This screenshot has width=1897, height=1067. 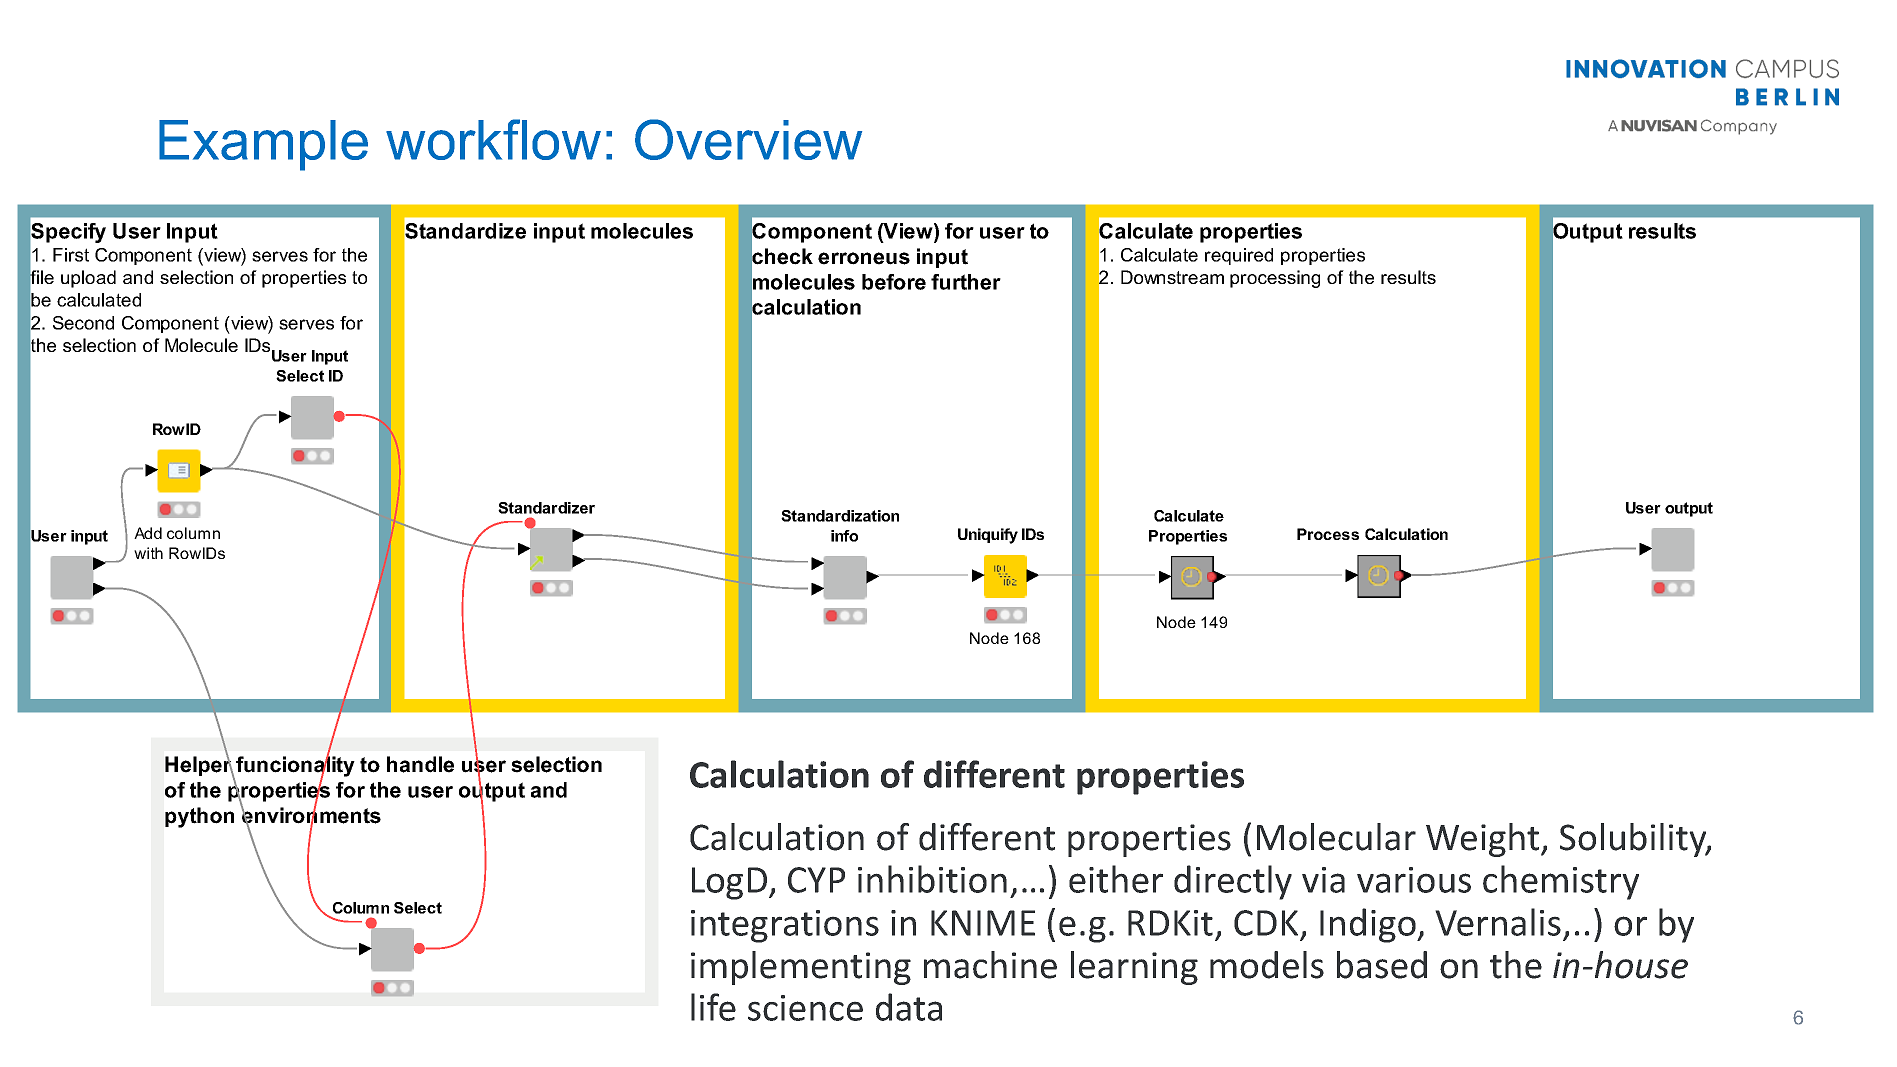 I want to click on based, so click(x=1382, y=965).
